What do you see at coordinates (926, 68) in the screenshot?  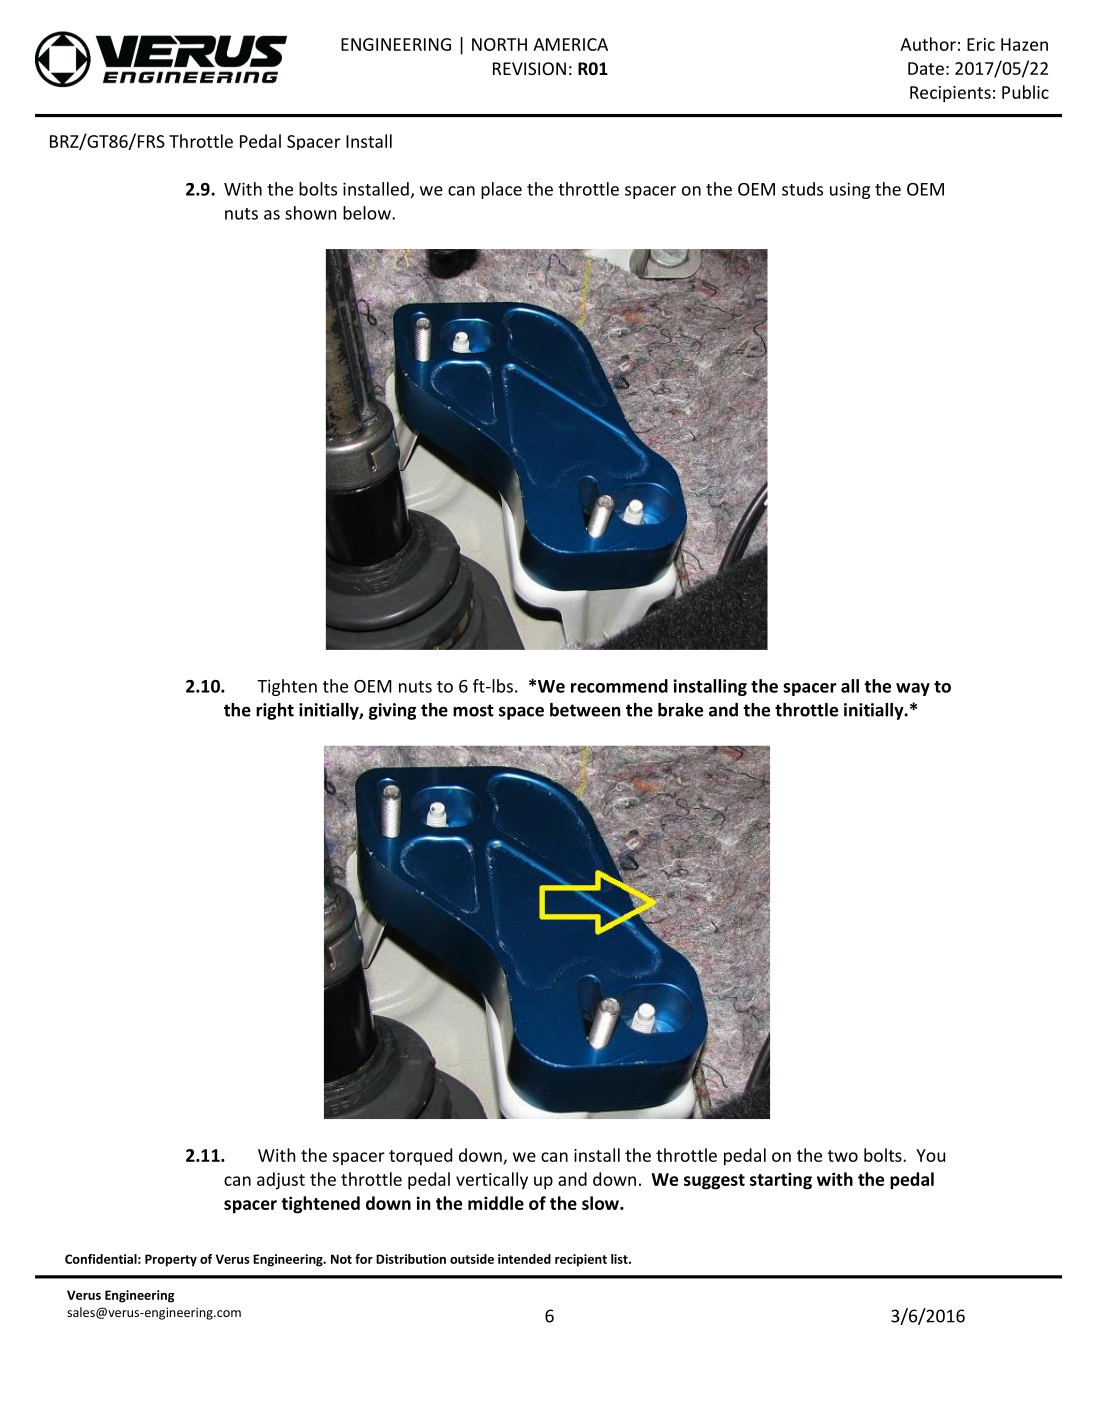 I see `Date` at bounding box center [926, 68].
